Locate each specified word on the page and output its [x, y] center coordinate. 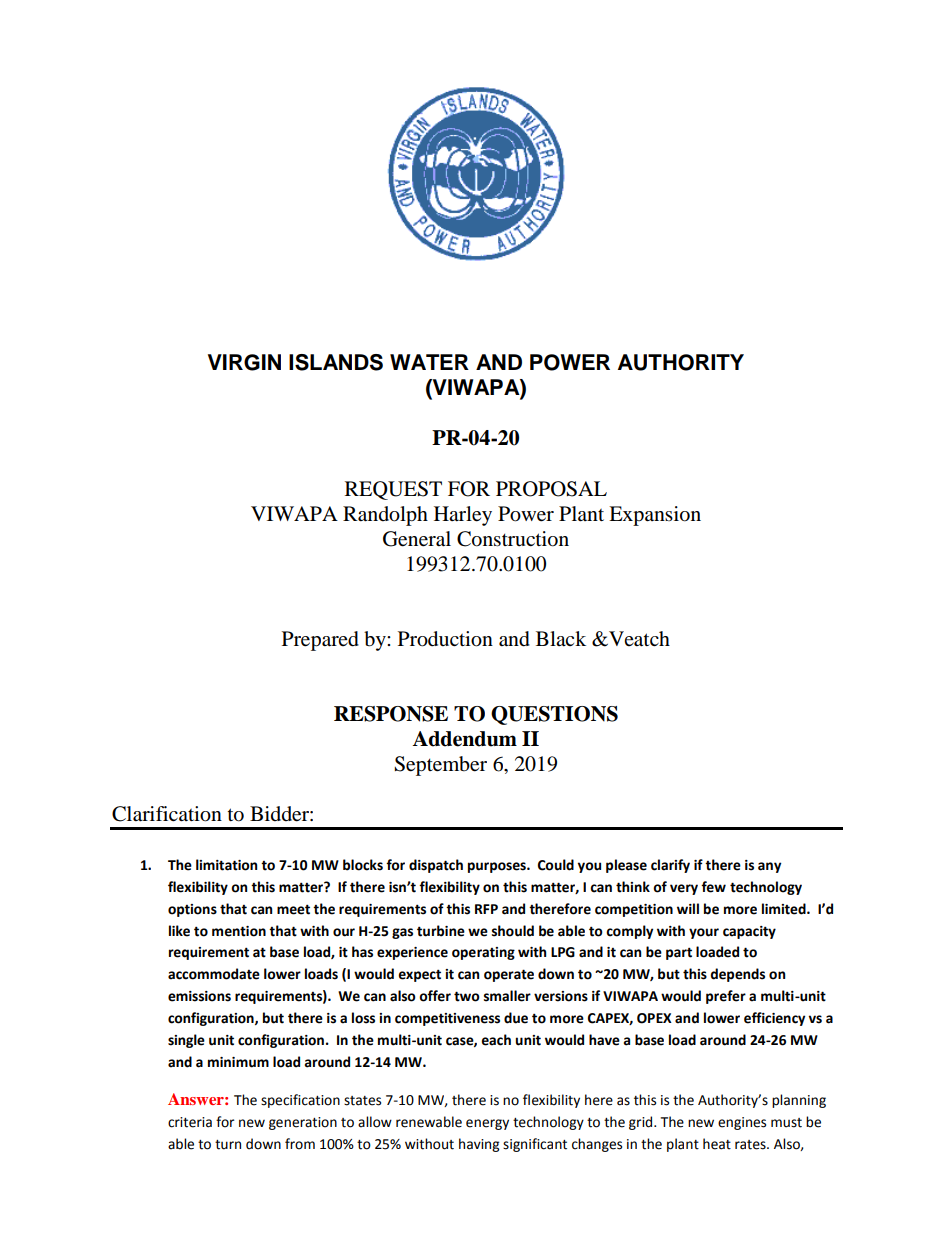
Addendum [465, 739]
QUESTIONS [554, 715]
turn [228, 1145]
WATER [429, 362]
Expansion [655, 516]
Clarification [167, 814]
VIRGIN [244, 362]
